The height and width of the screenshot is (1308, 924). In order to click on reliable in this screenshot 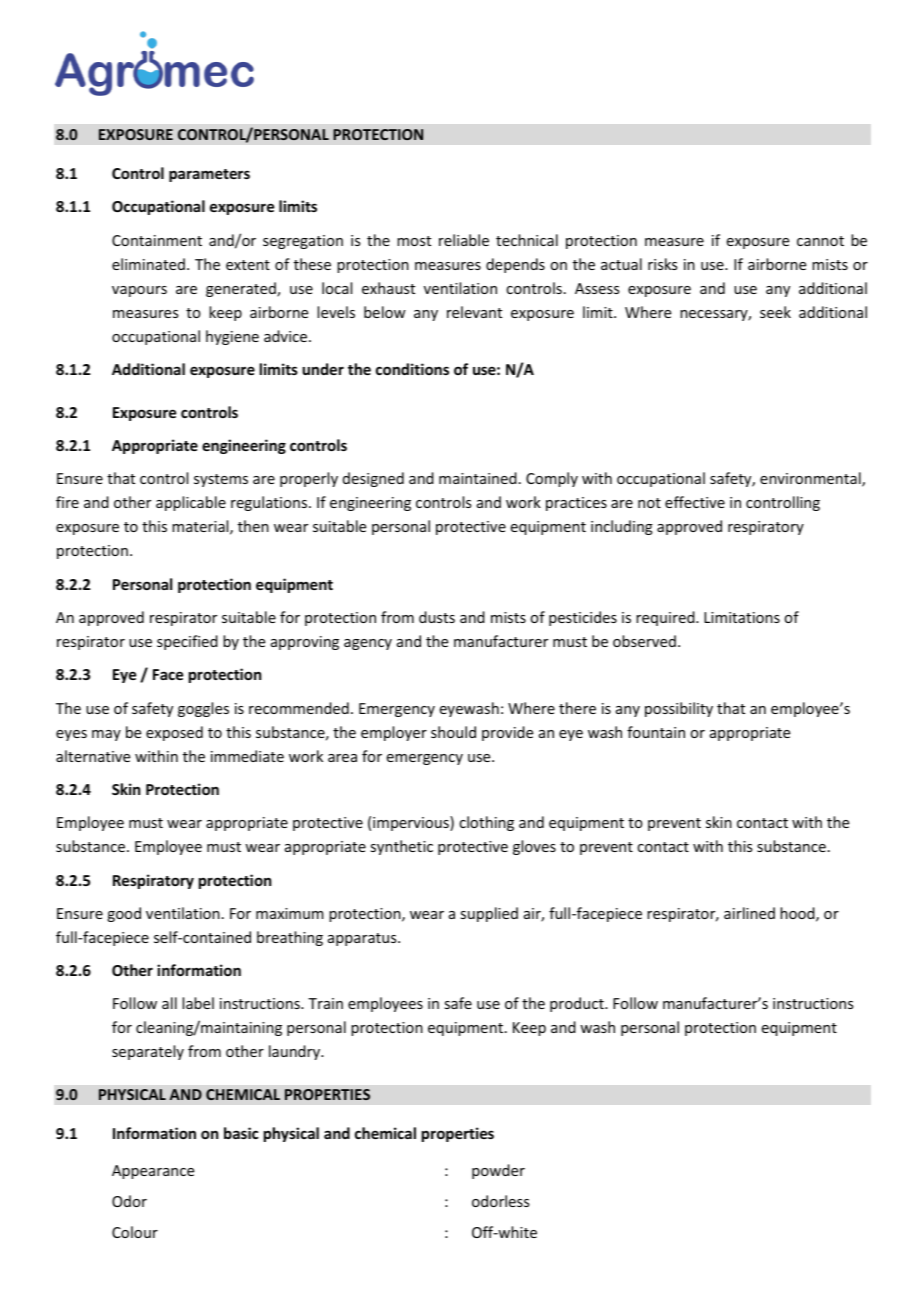, I will do `click(464, 240)`.
